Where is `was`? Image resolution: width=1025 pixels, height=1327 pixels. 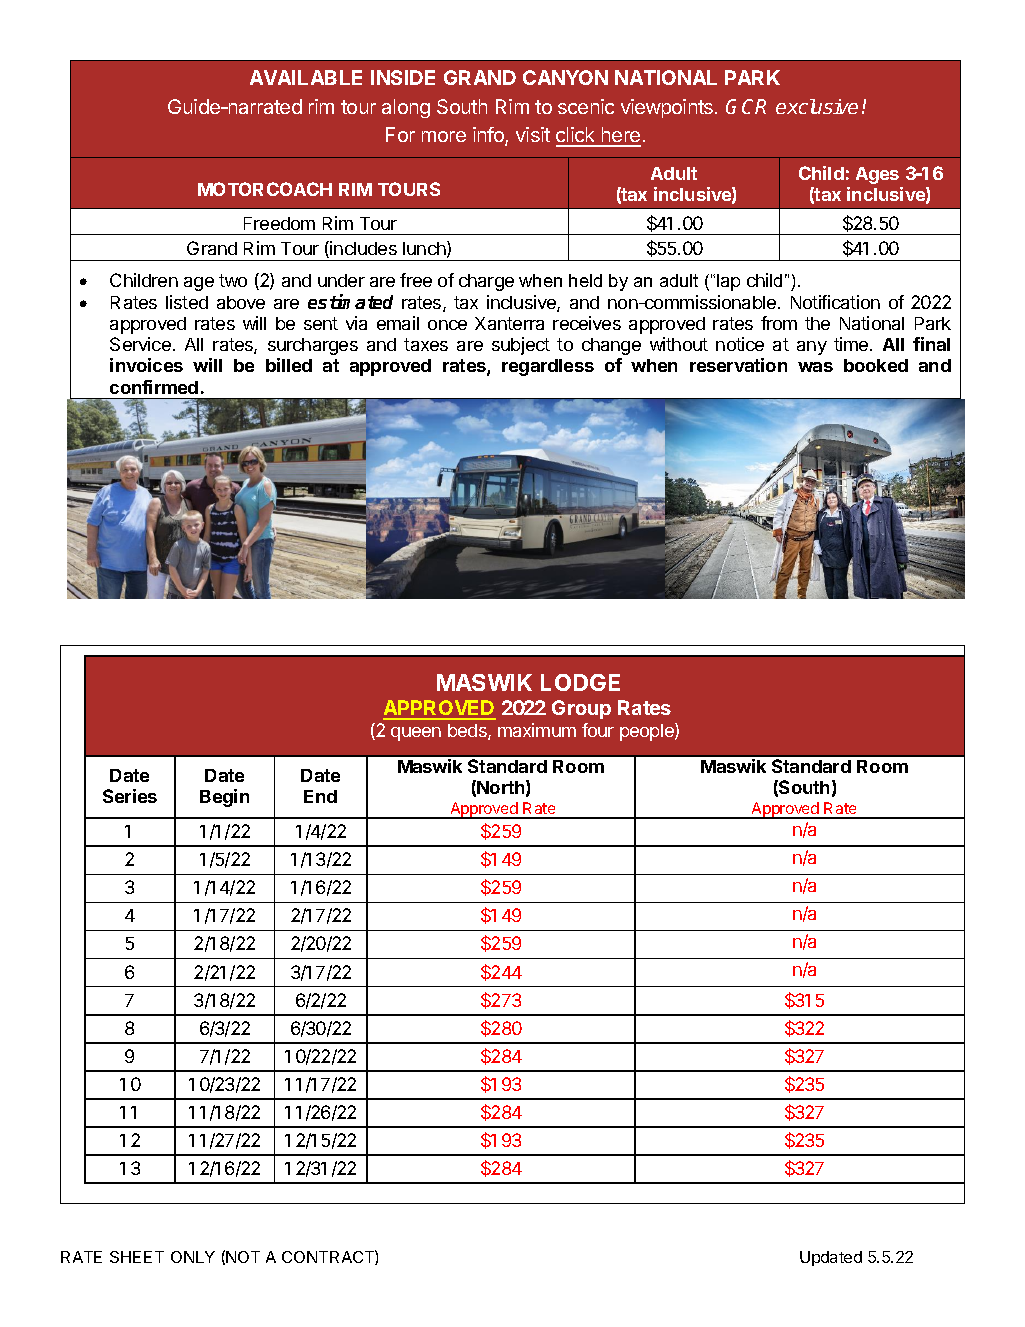
was is located at coordinates (815, 367).
